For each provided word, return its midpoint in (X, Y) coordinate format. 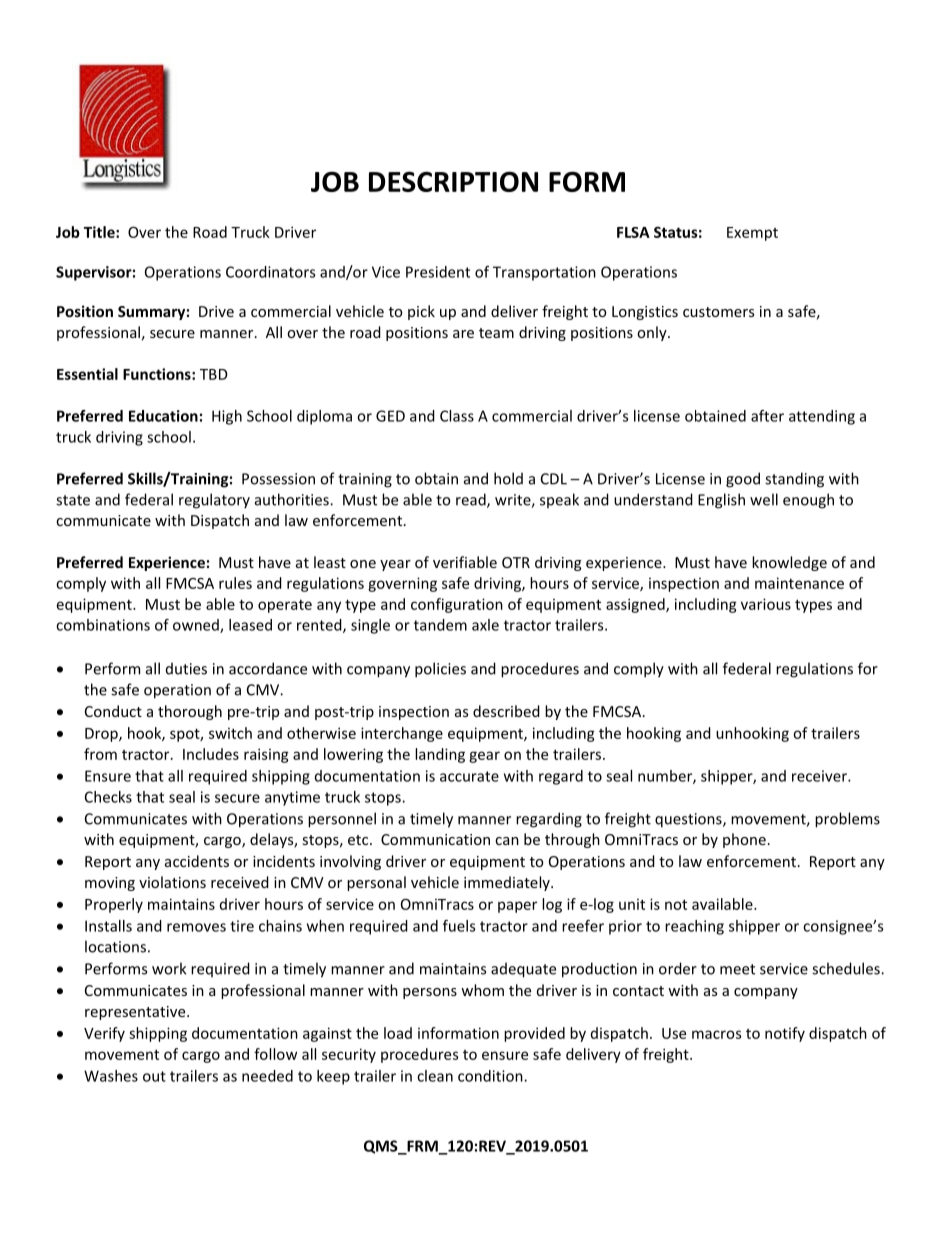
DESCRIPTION (453, 181)
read (472, 500)
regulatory (214, 501)
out (154, 1076)
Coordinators (270, 272)
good (743, 480)
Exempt (752, 234)
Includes (211, 754)
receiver (820, 776)
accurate (469, 776)
